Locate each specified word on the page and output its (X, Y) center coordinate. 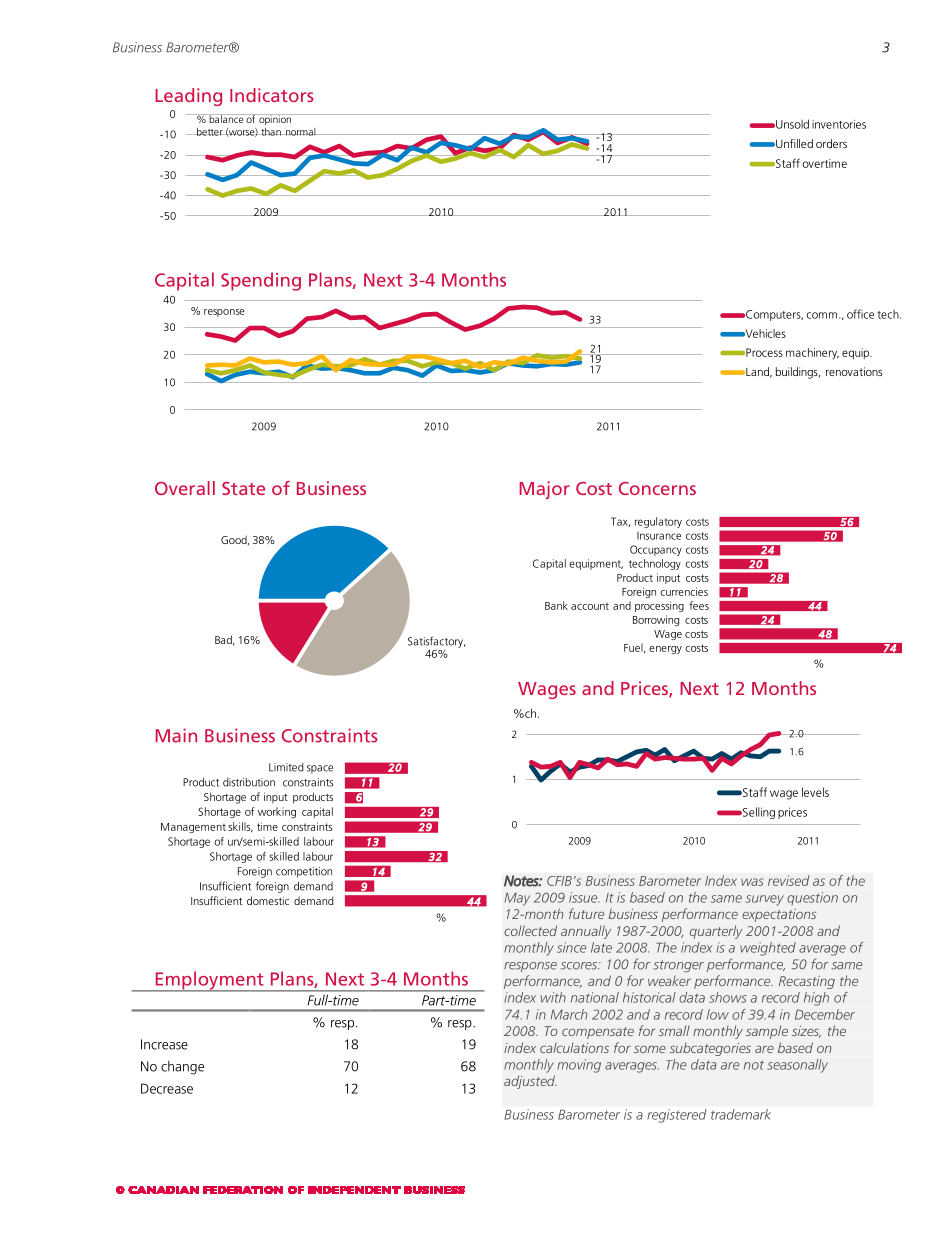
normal (300, 132)
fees (699, 605)
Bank (556, 605)
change (182, 1068)
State (243, 488)
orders (831, 143)
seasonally (798, 1066)
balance (226, 118)
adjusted (530, 1082)
